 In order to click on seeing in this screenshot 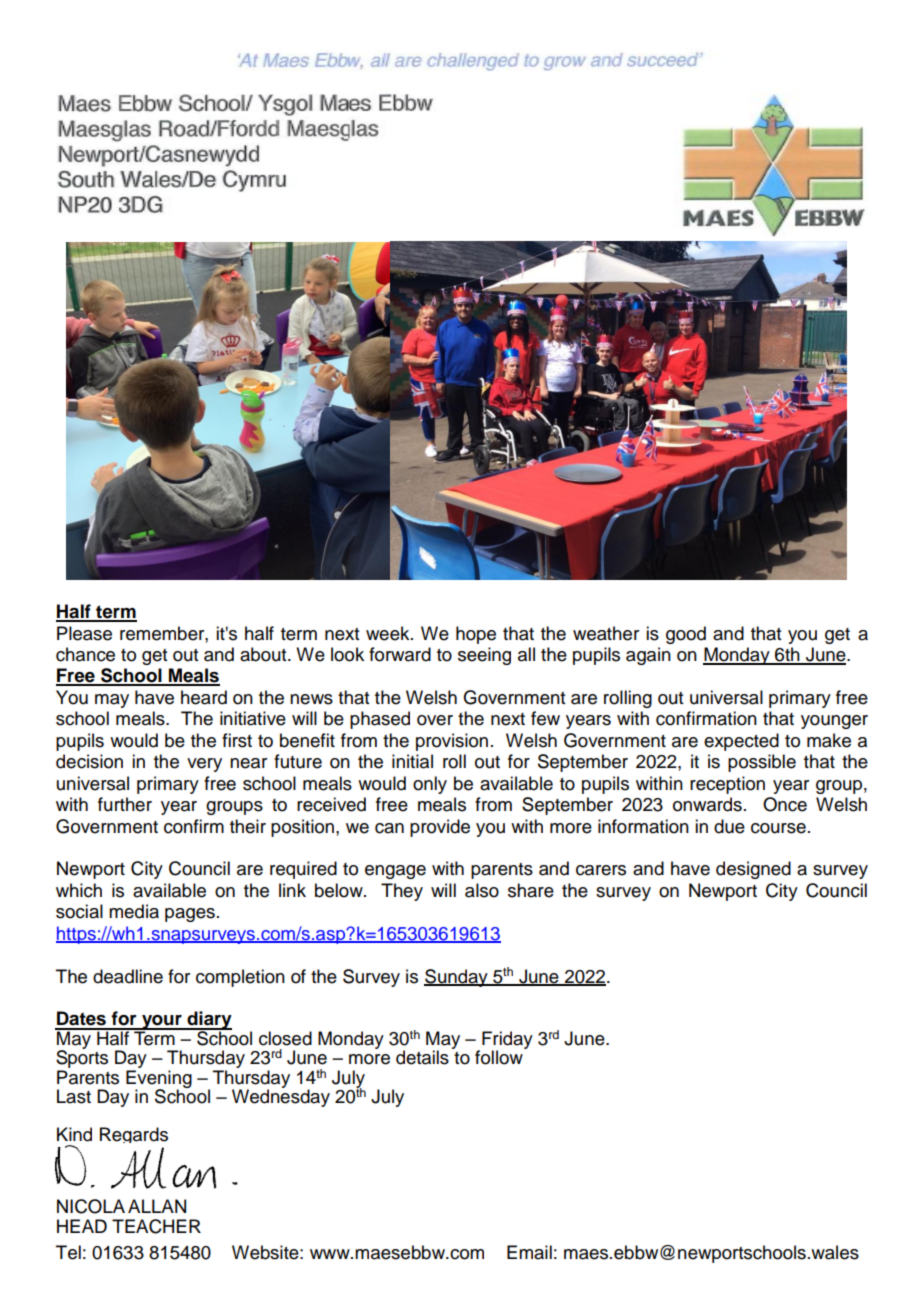, I will do `click(484, 656)`.
